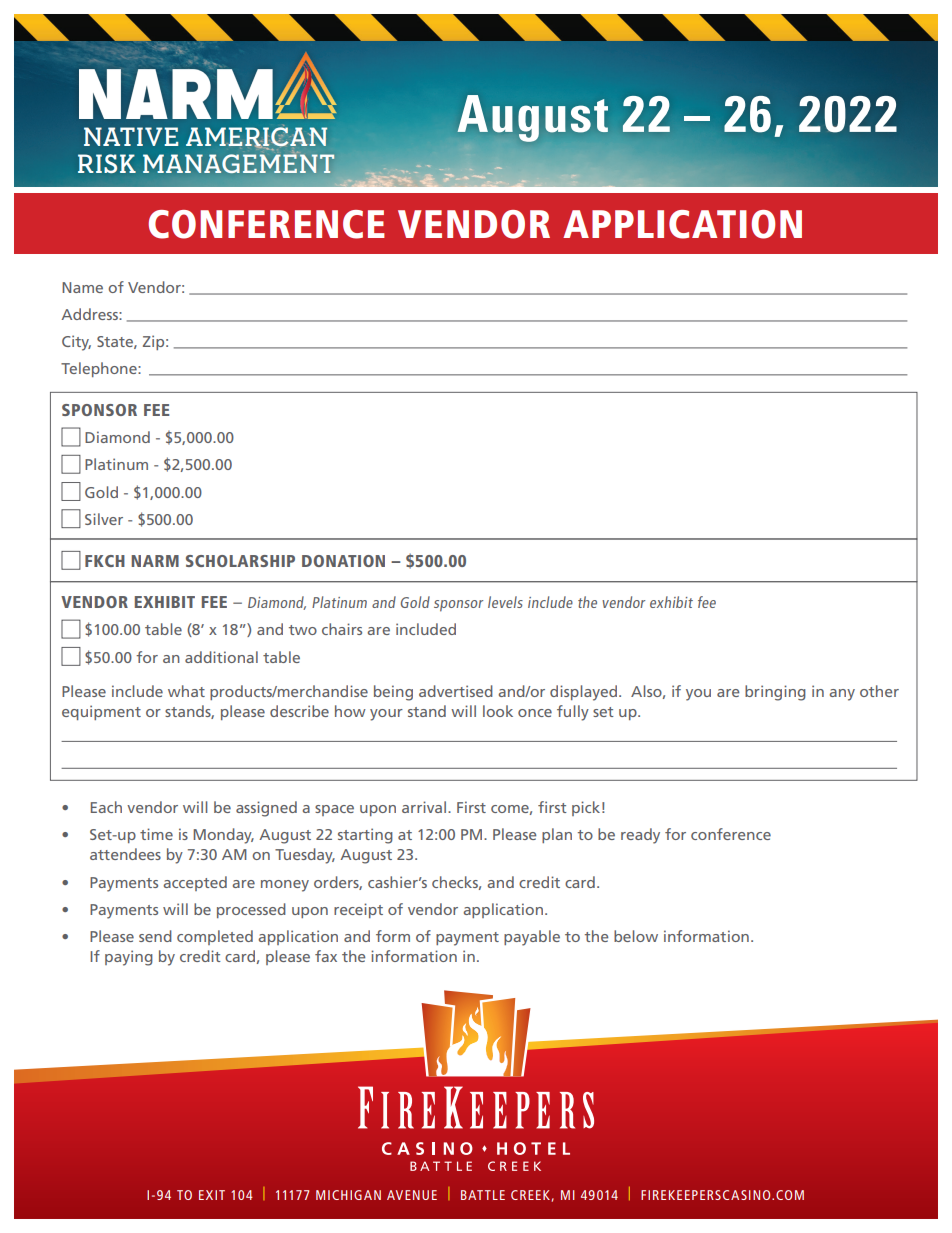  What do you see at coordinates (343, 561) in the screenshot?
I see `DONATION` at bounding box center [343, 561].
